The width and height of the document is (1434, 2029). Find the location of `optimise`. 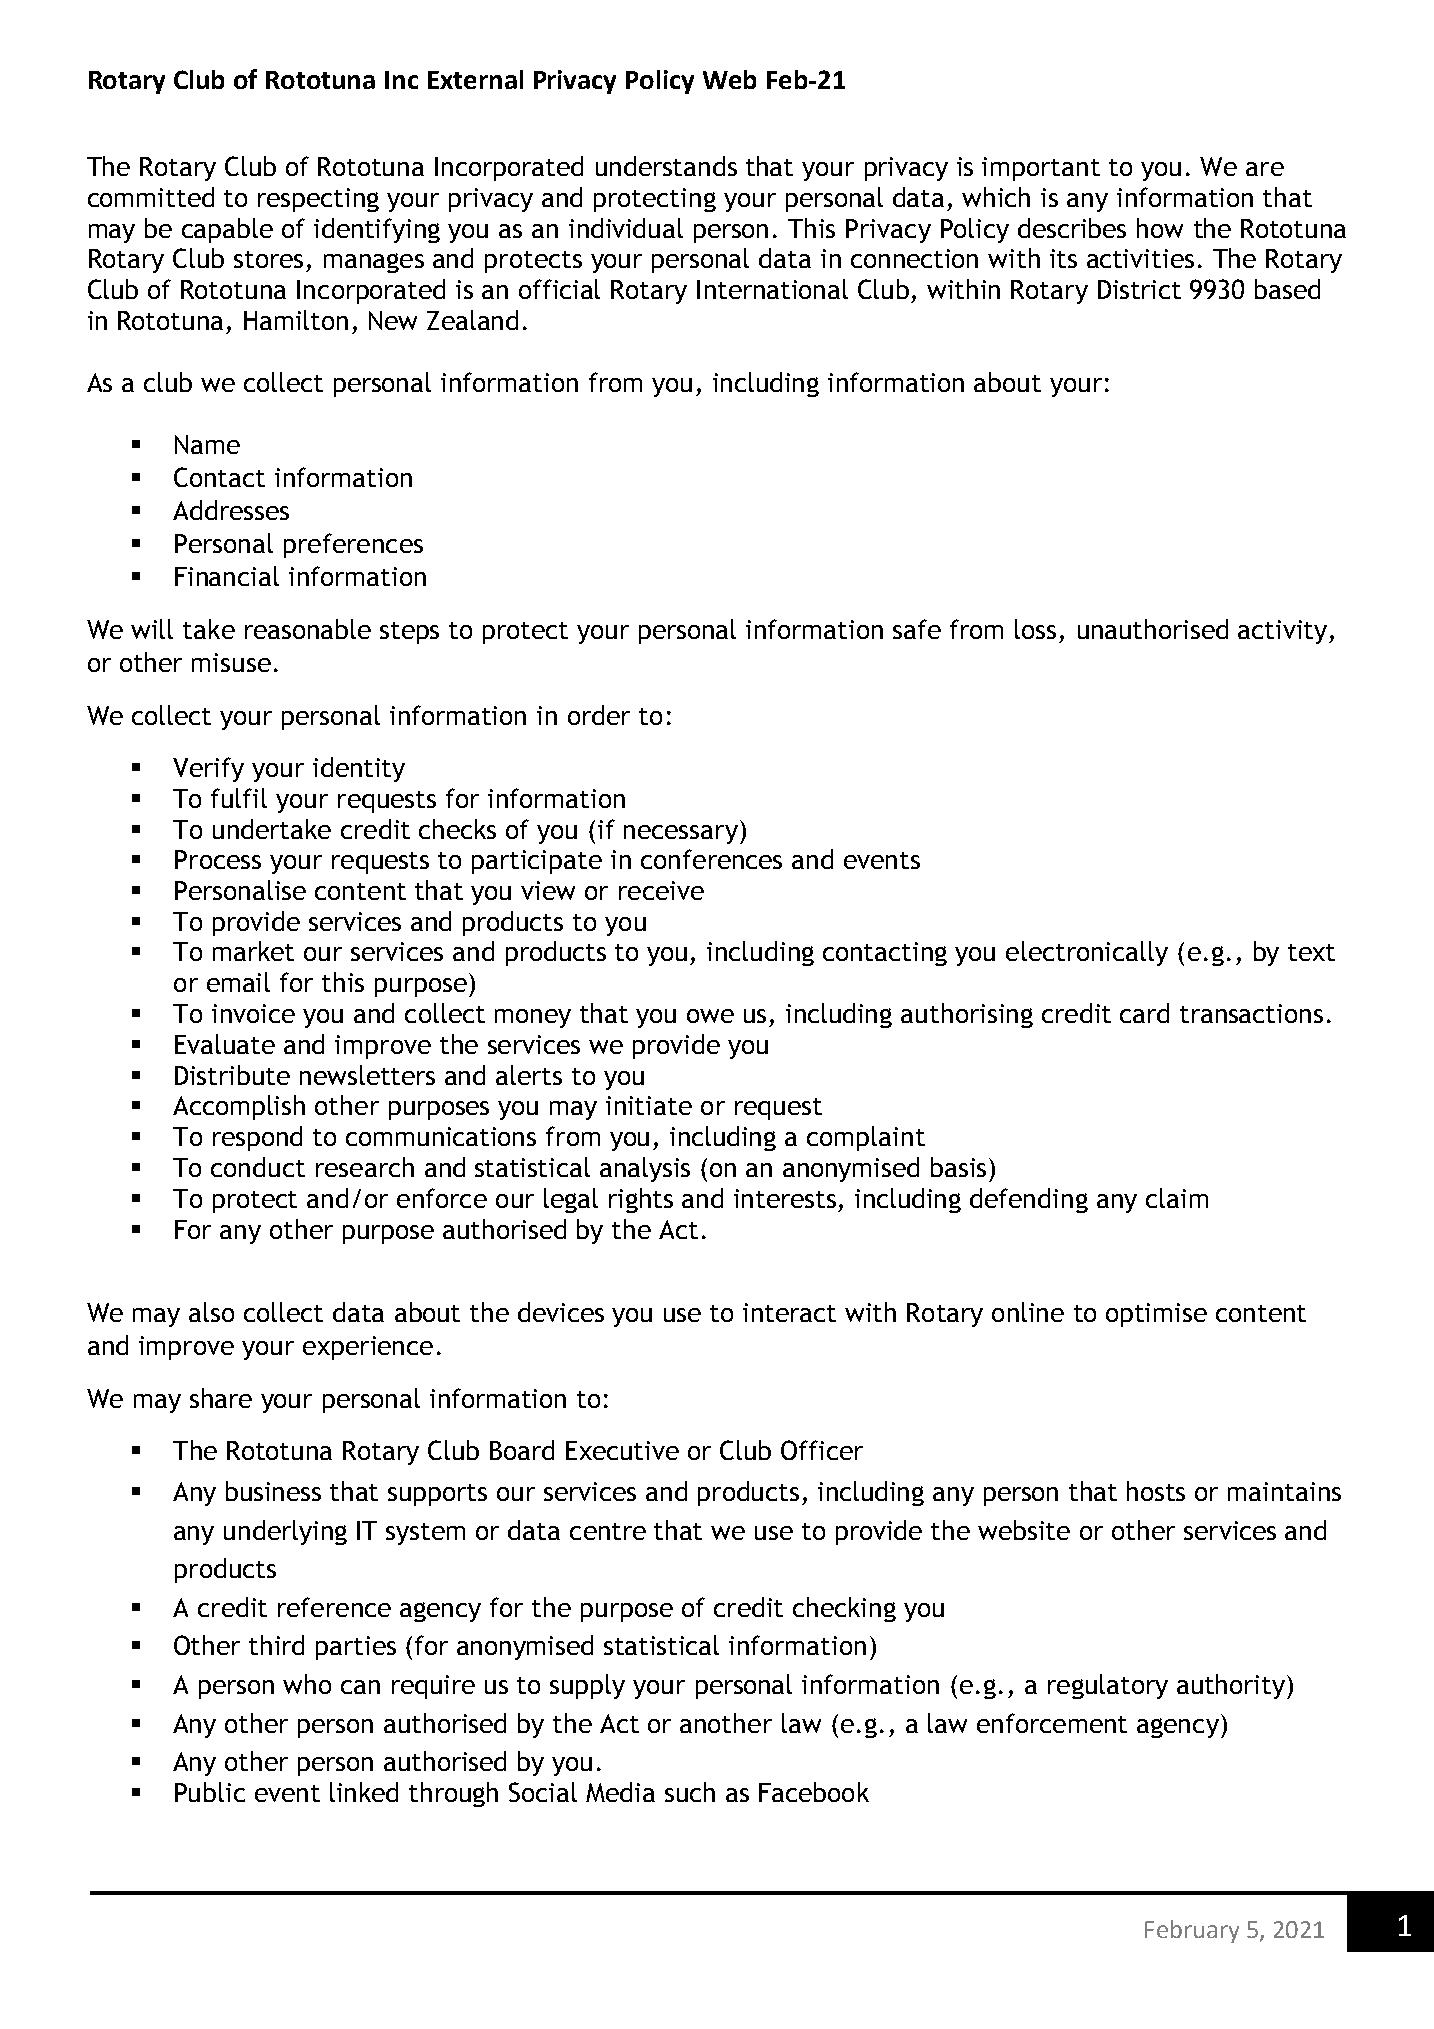

optimise is located at coordinates (1156, 1315).
